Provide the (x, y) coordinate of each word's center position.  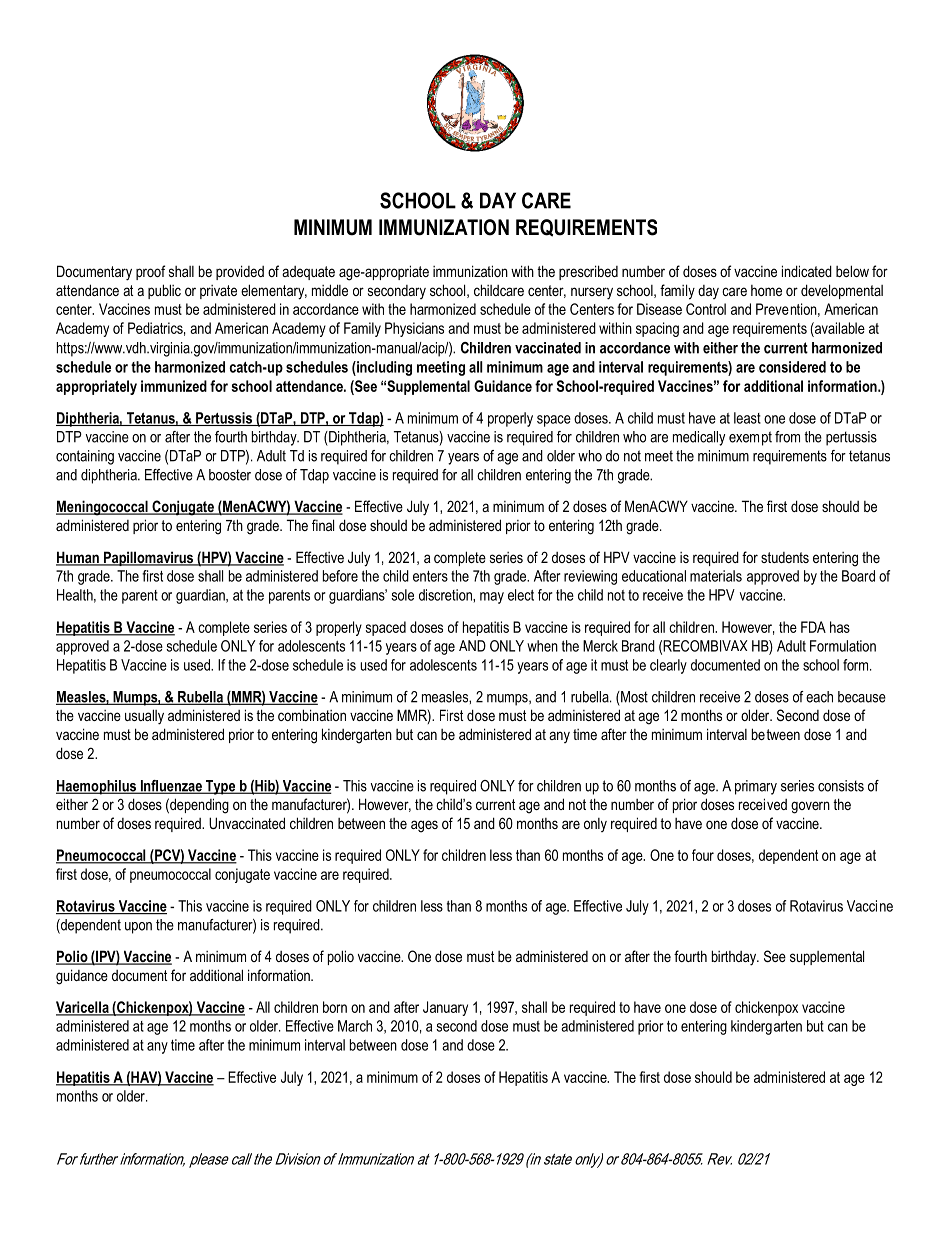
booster (230, 475)
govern (810, 807)
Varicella (83, 1008)
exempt (750, 438)
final (323, 525)
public (164, 291)
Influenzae (171, 787)
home (766, 290)
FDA (813, 627)
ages (424, 826)
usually (144, 717)
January (445, 1008)
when (542, 646)
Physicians (414, 329)
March (355, 1026)
